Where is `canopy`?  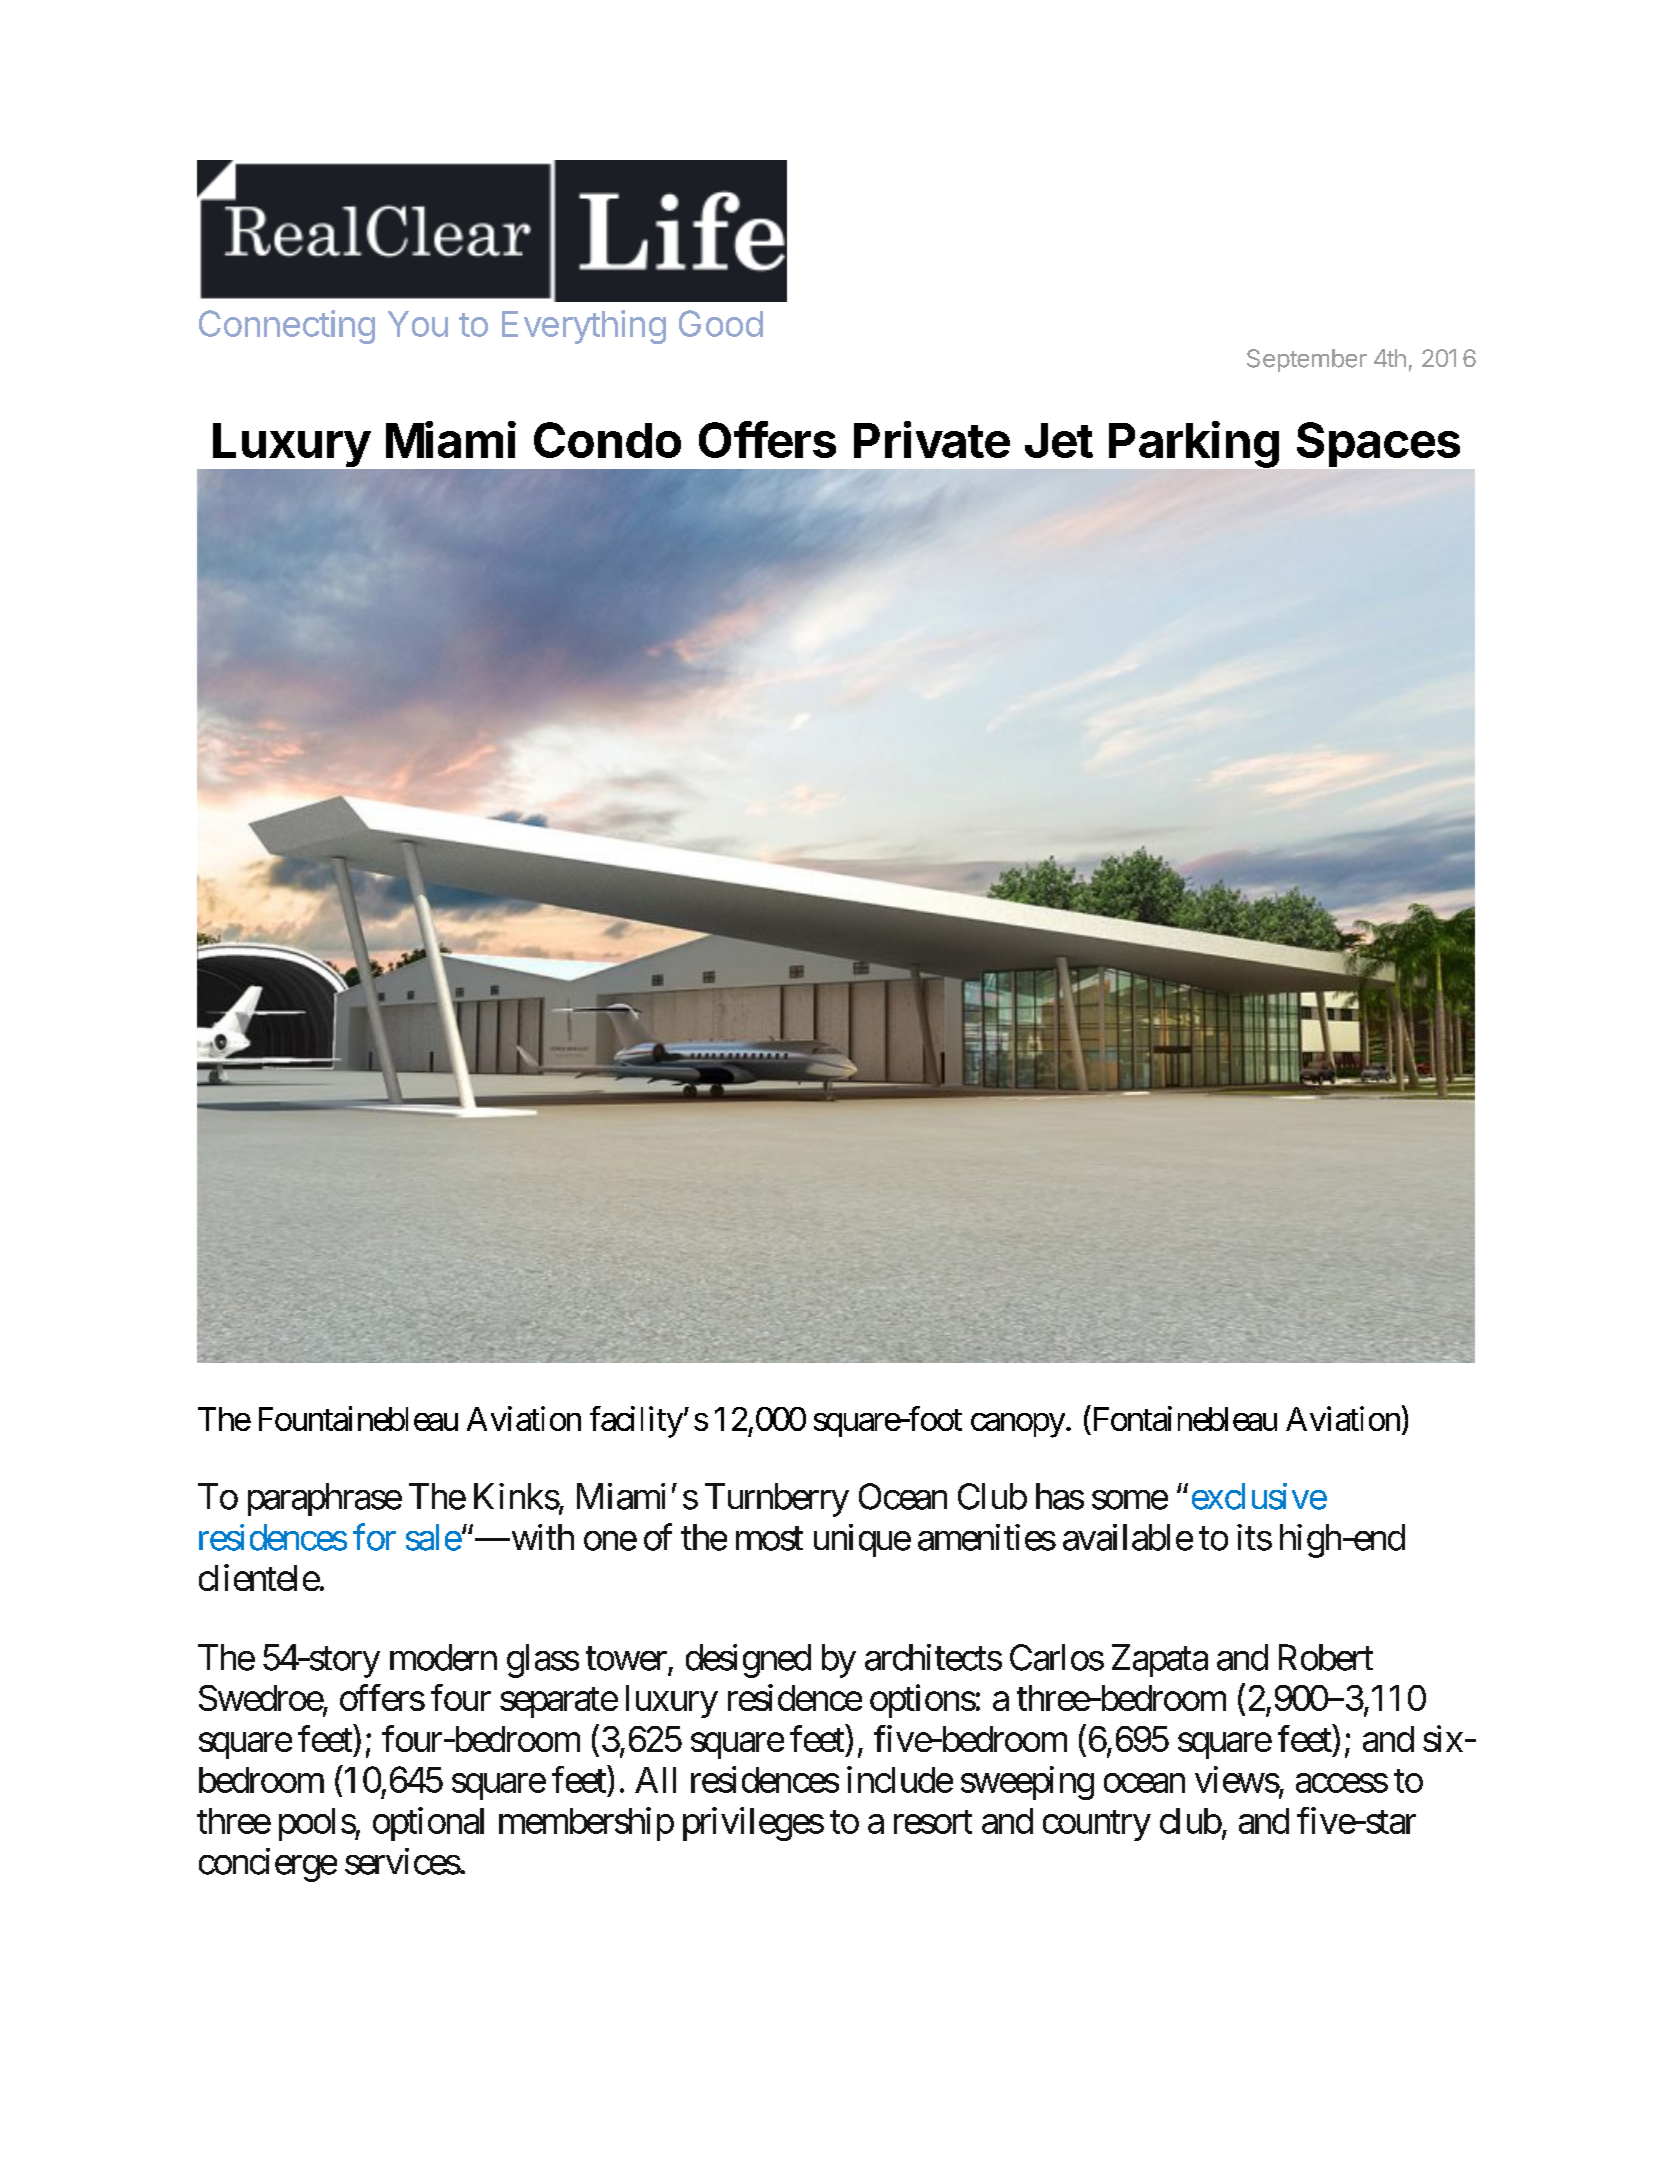
canopy is located at coordinates (1018, 1425).
